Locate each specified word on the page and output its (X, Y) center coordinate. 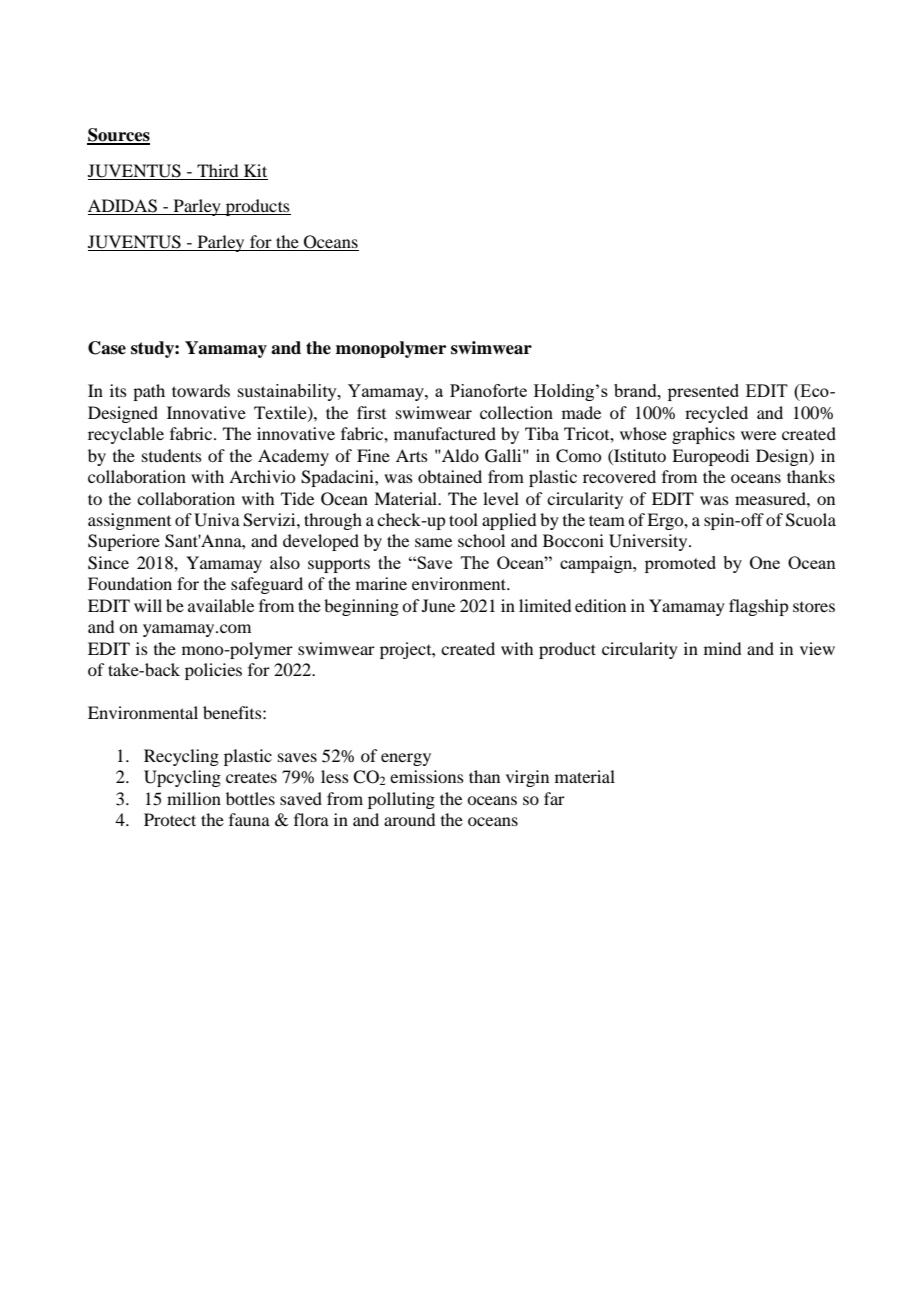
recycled (716, 414)
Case (107, 348)
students (172, 455)
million (194, 798)
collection (516, 412)
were (758, 435)
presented (703, 392)
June (438, 605)
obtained (450, 476)
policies (213, 671)
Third (217, 170)
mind (722, 648)
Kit (255, 170)
